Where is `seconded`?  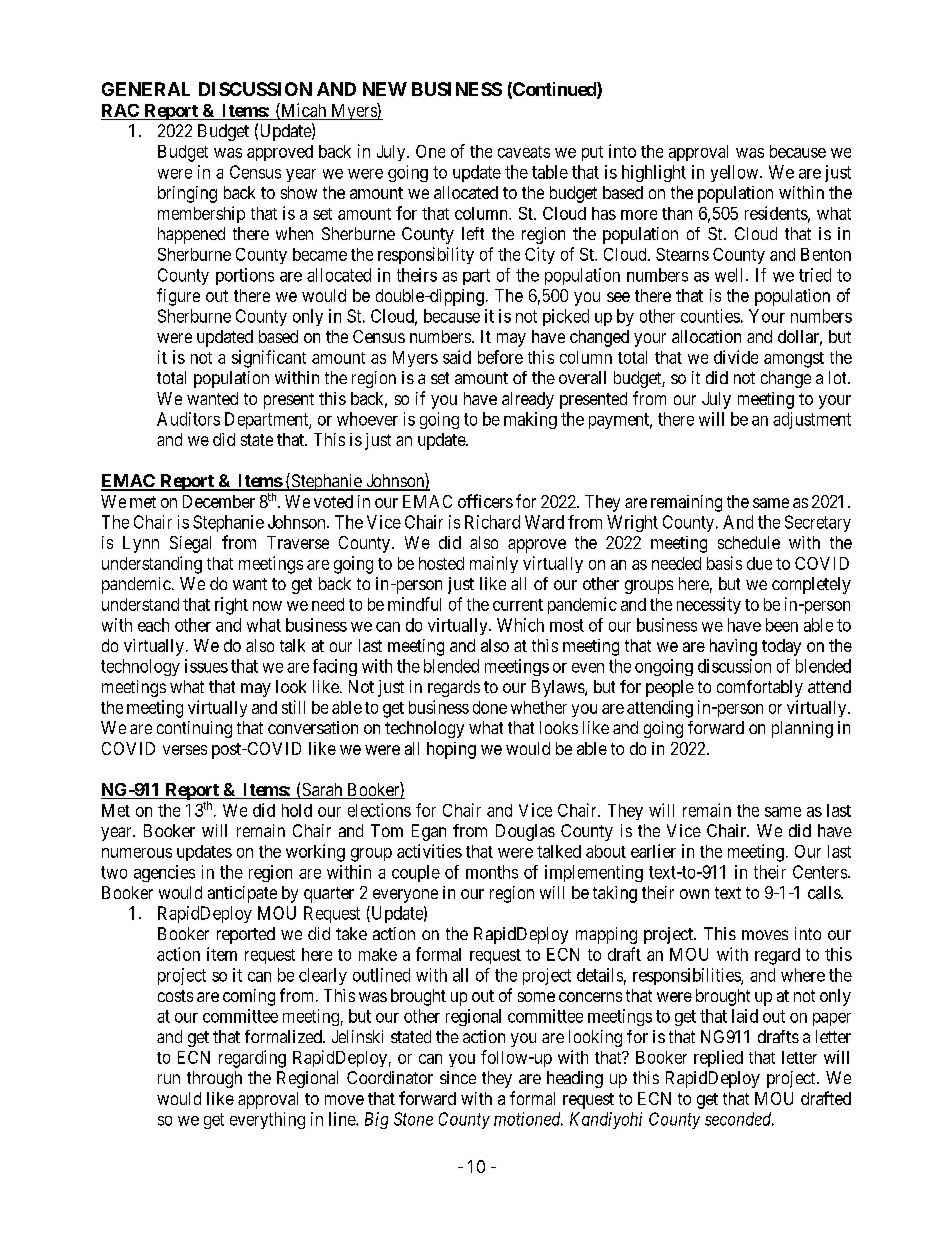
seconded is located at coordinates (739, 1119).
